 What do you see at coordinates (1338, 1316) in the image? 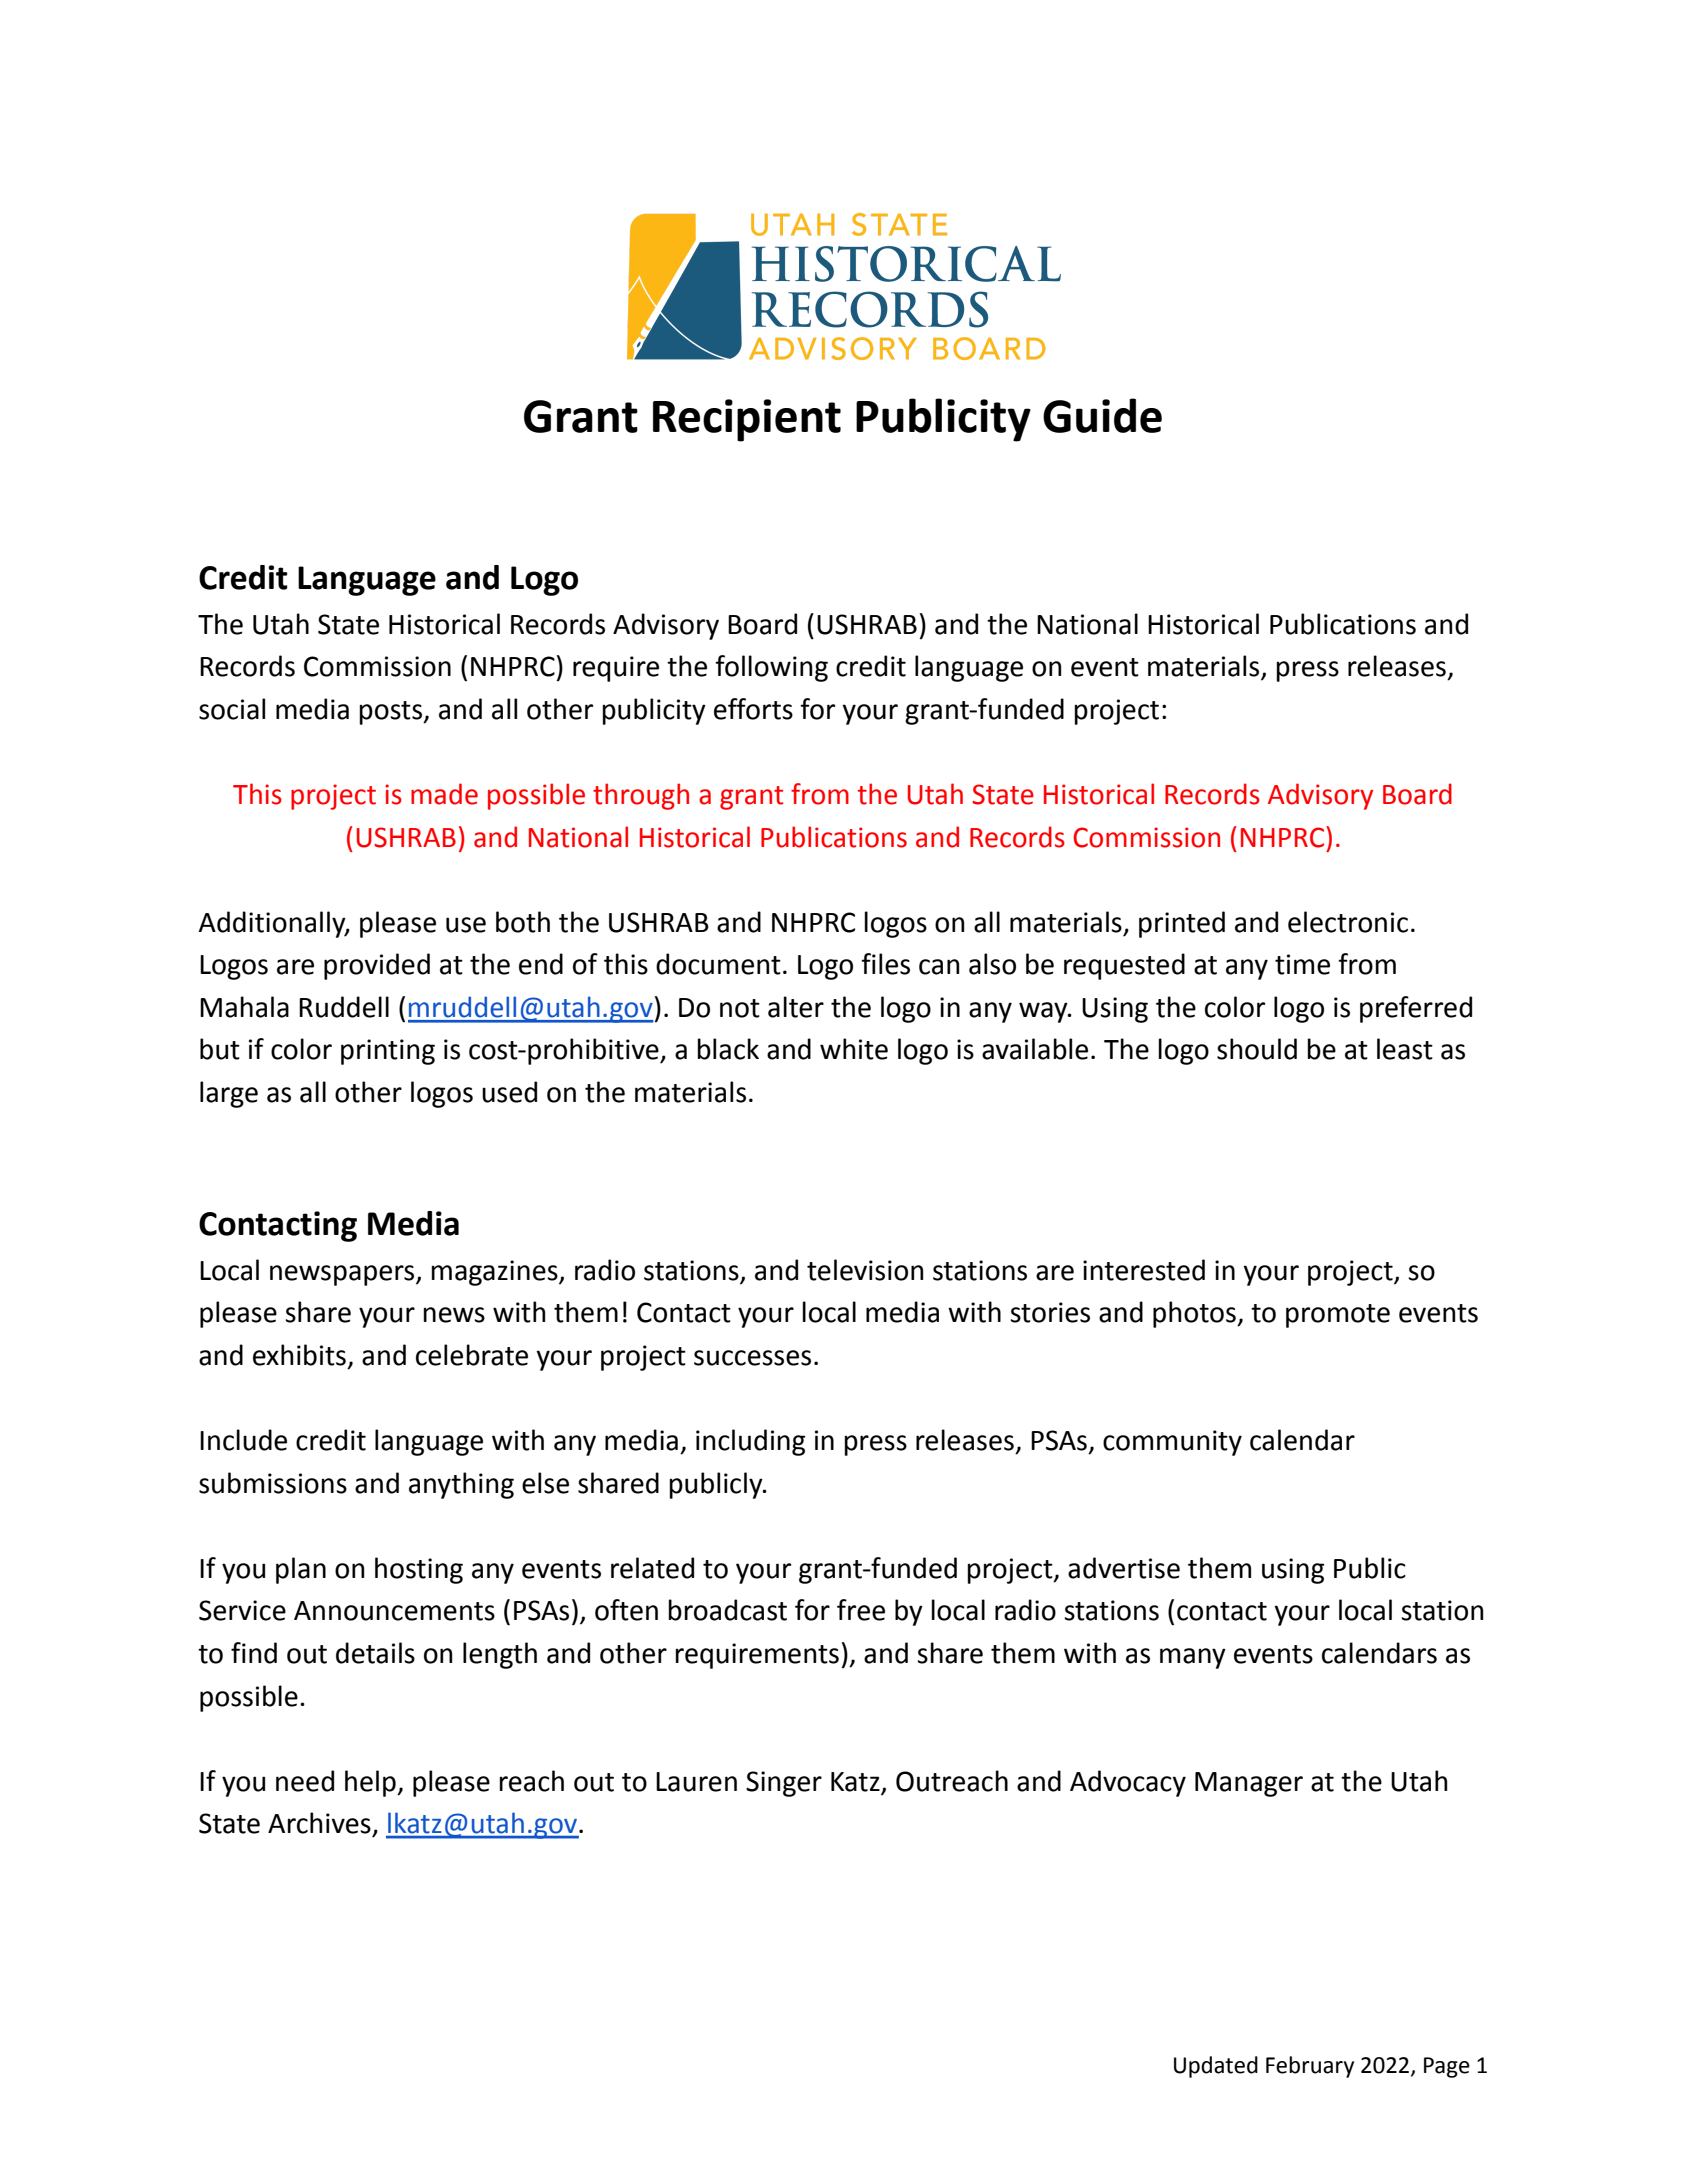
I see `promote` at bounding box center [1338, 1316].
